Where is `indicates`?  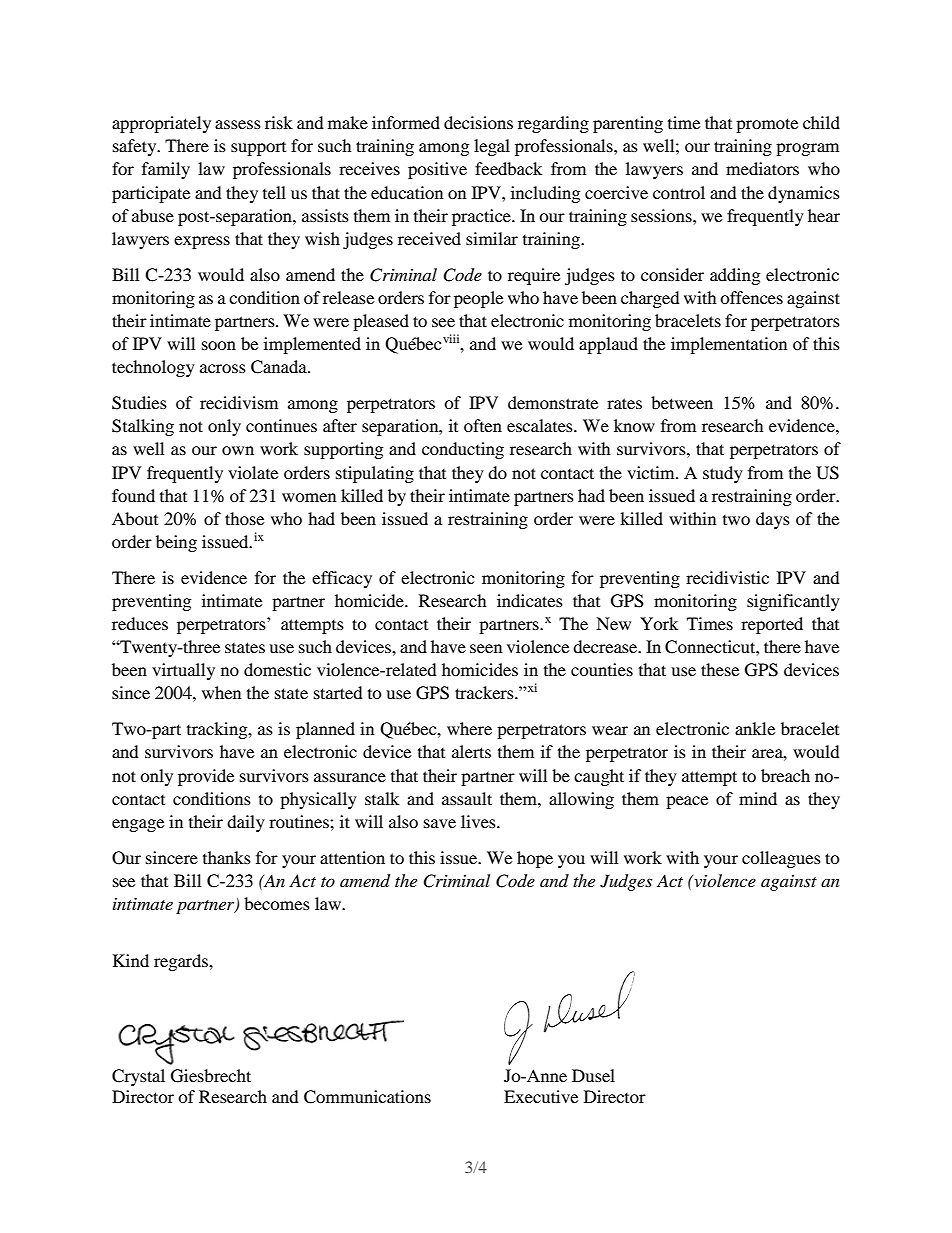 indicates is located at coordinates (530, 600).
